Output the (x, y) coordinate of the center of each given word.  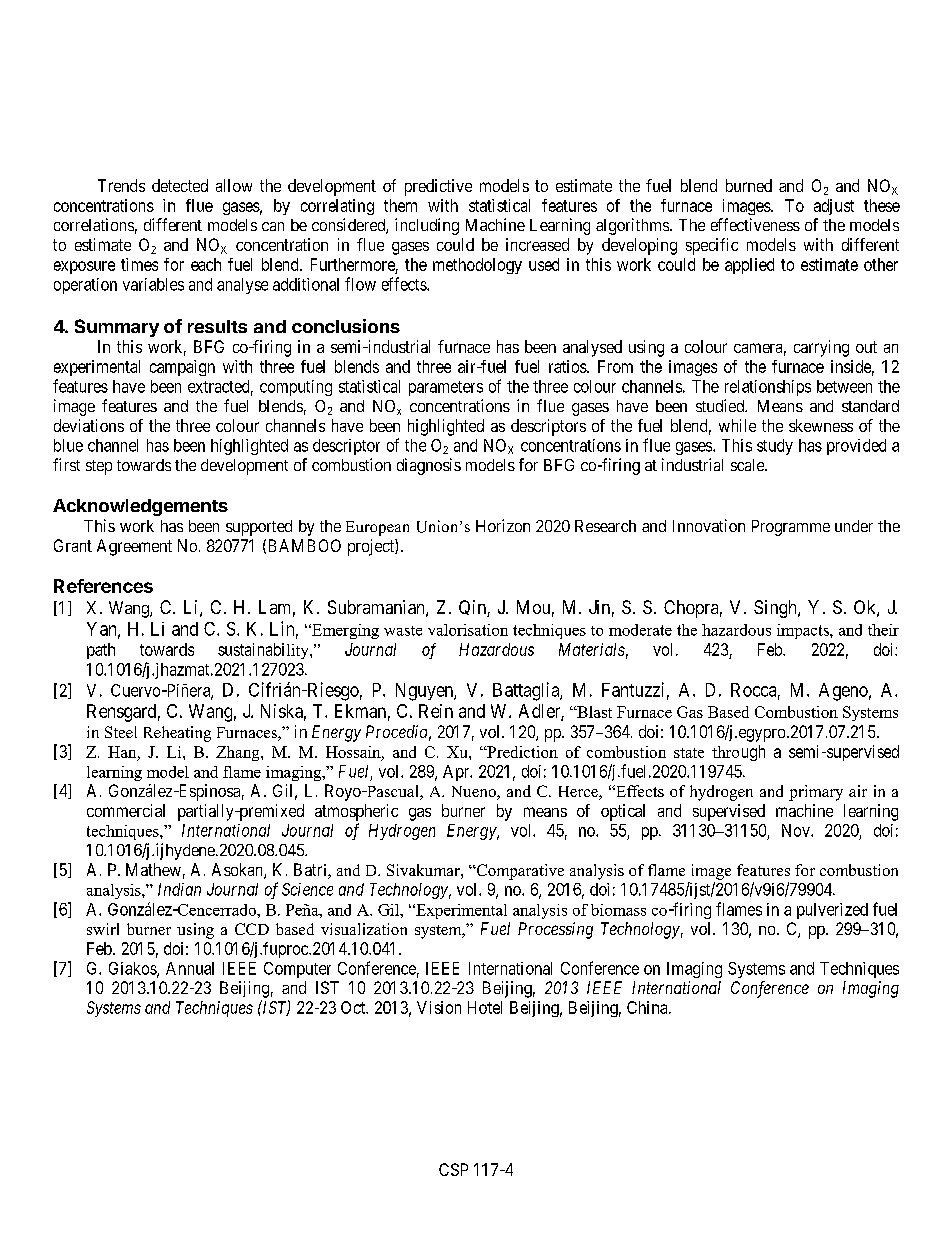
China (648, 1007)
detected (180, 185)
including (427, 226)
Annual (190, 968)
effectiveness (755, 224)
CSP (453, 1169)
